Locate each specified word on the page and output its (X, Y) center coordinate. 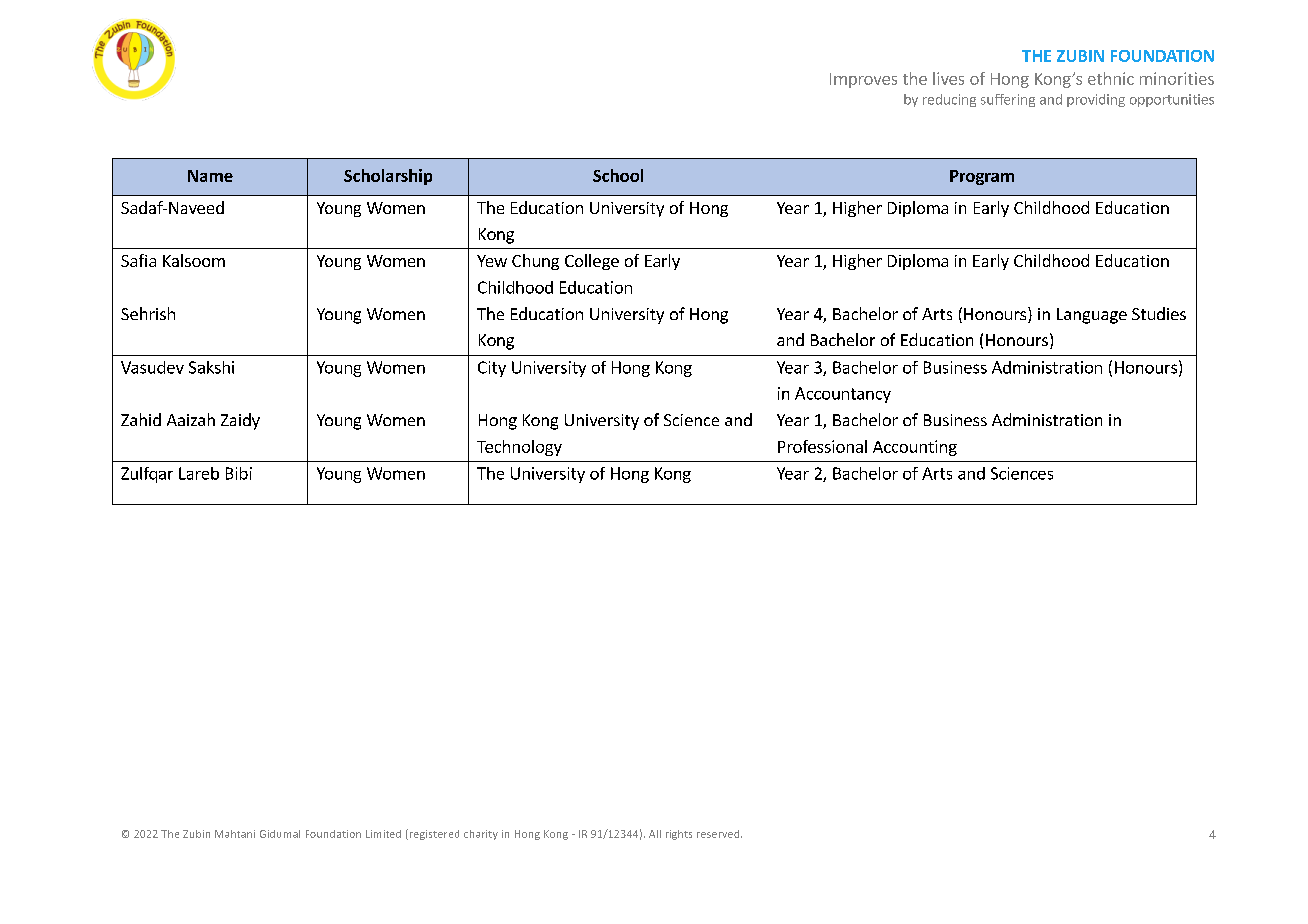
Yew (492, 261)
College (592, 262)
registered (434, 835)
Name (210, 176)
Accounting (915, 448)
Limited (383, 834)
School (618, 175)
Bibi (239, 473)
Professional (822, 446)
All (655, 834)
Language (1092, 316)
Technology (519, 448)
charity (481, 835)
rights (679, 835)
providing (1096, 100)
